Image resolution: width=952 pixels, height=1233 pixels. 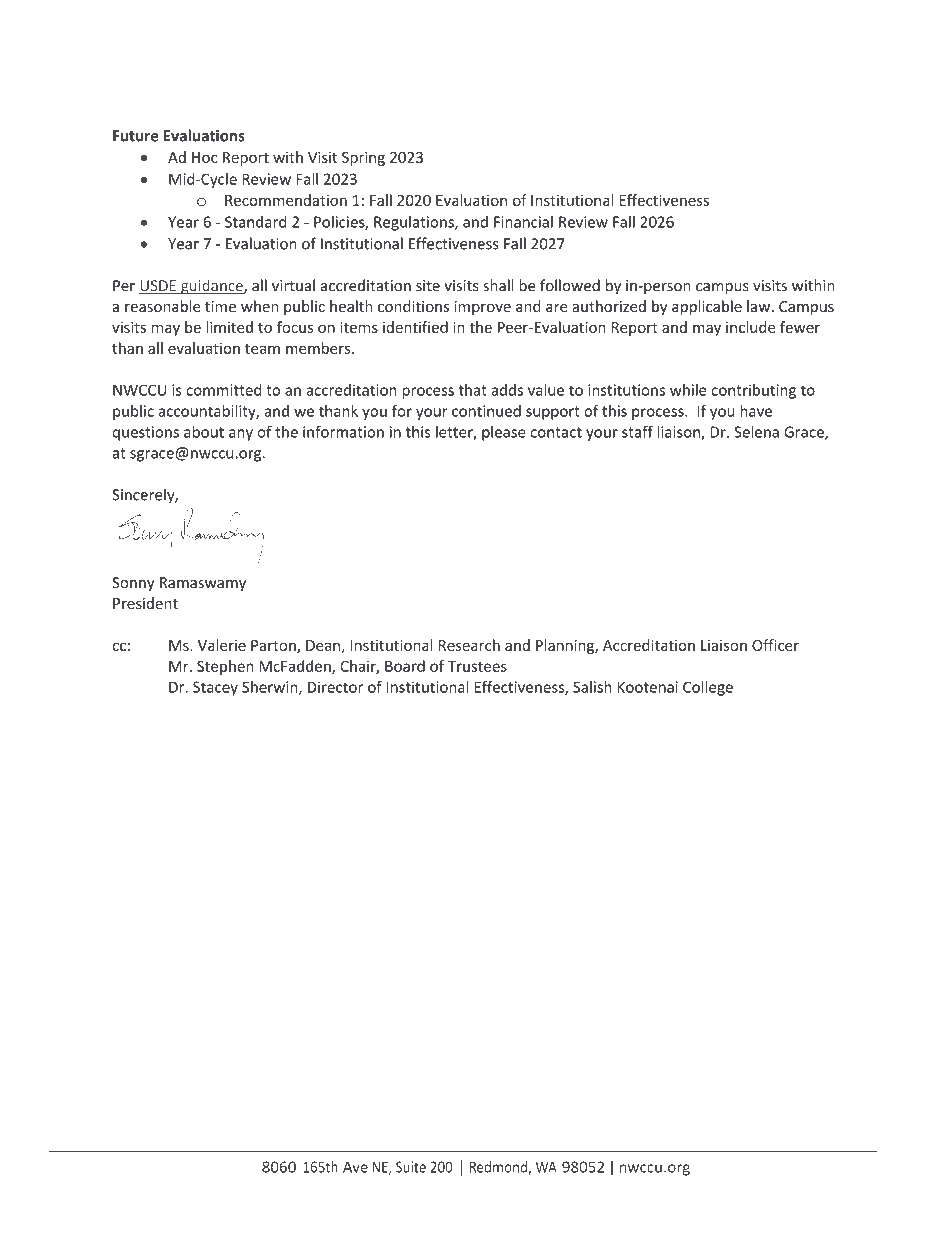 What do you see at coordinates (215, 688) in the screenshot?
I see `Stacey` at bounding box center [215, 688].
